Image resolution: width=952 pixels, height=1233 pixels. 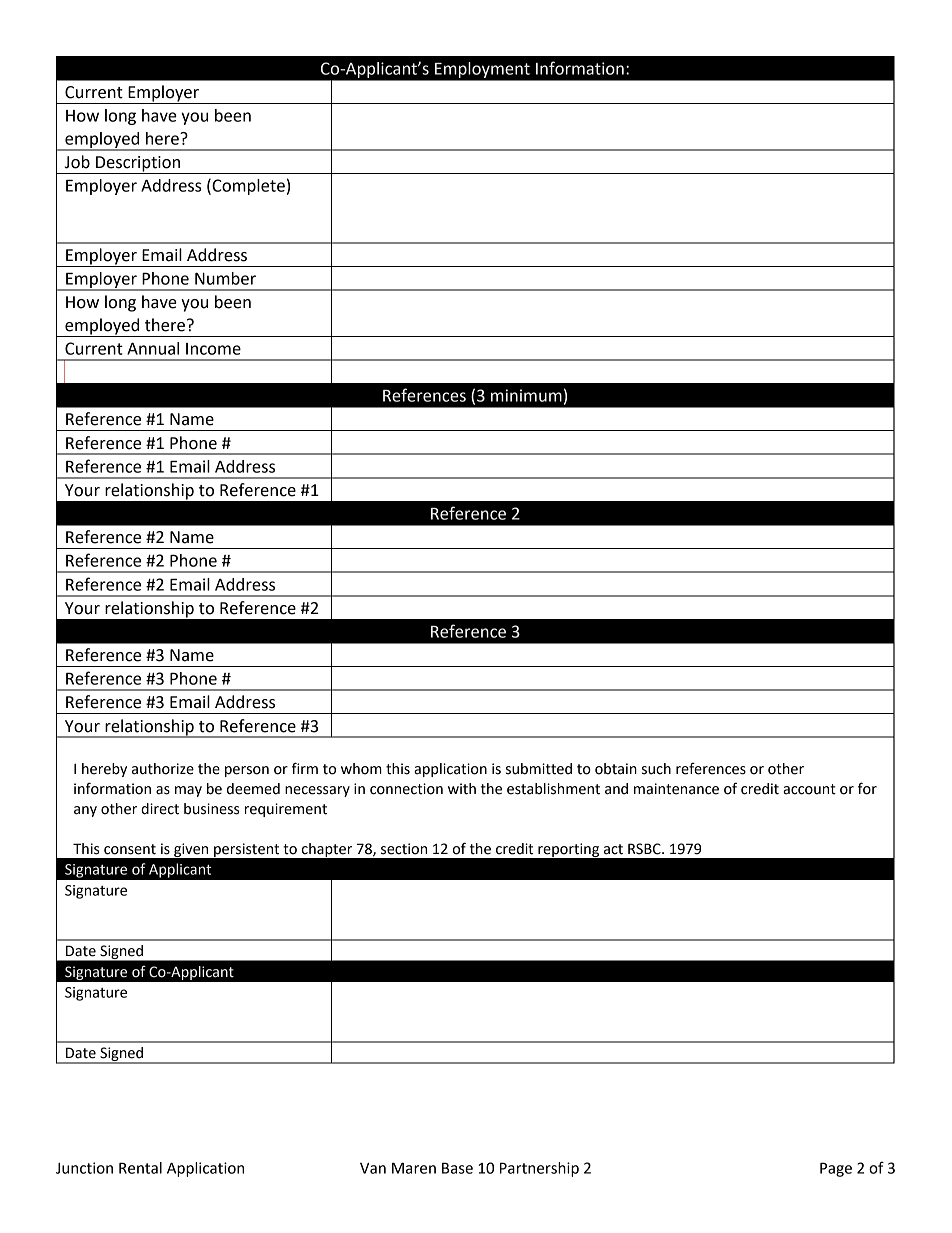 What do you see at coordinates (140, 1168) in the document?
I see `Rental` at bounding box center [140, 1168].
